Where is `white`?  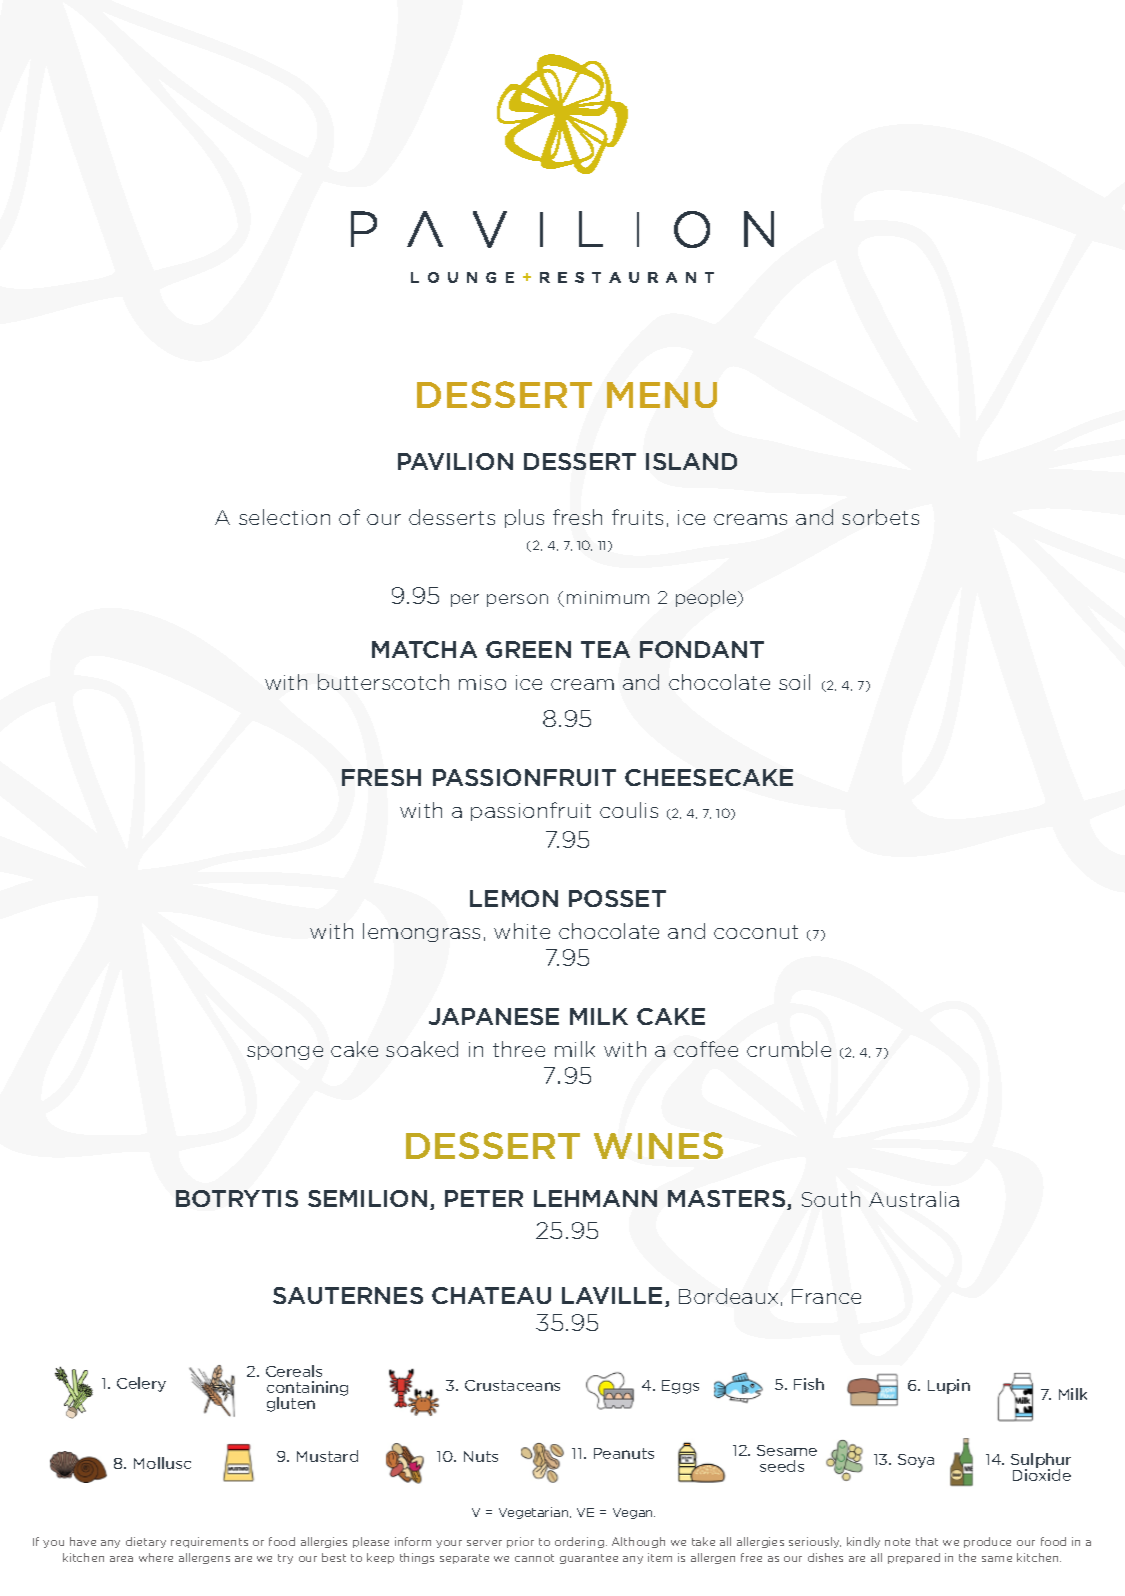
white is located at coordinates (522, 931).
